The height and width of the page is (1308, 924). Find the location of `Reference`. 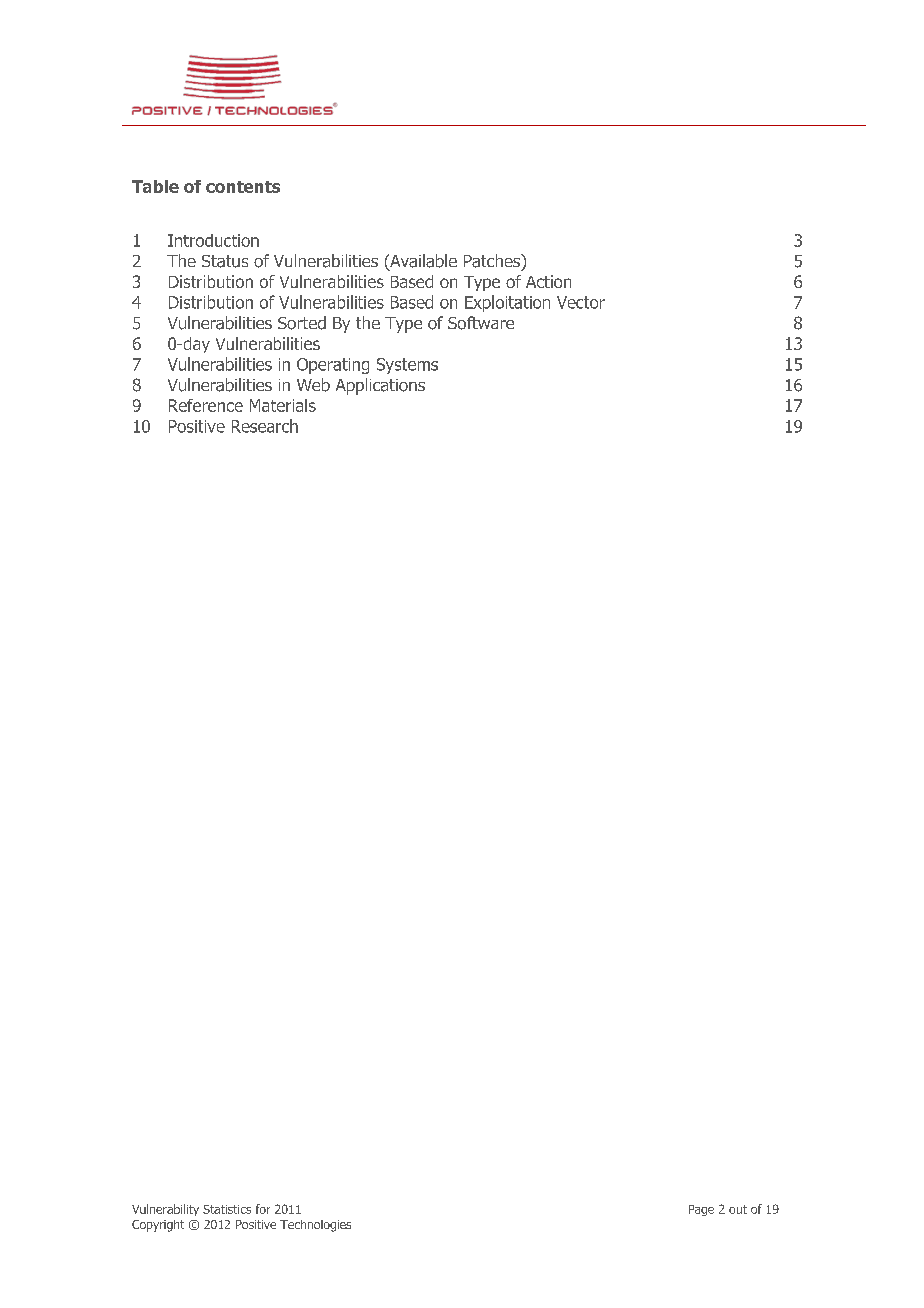

Reference is located at coordinates (206, 405).
